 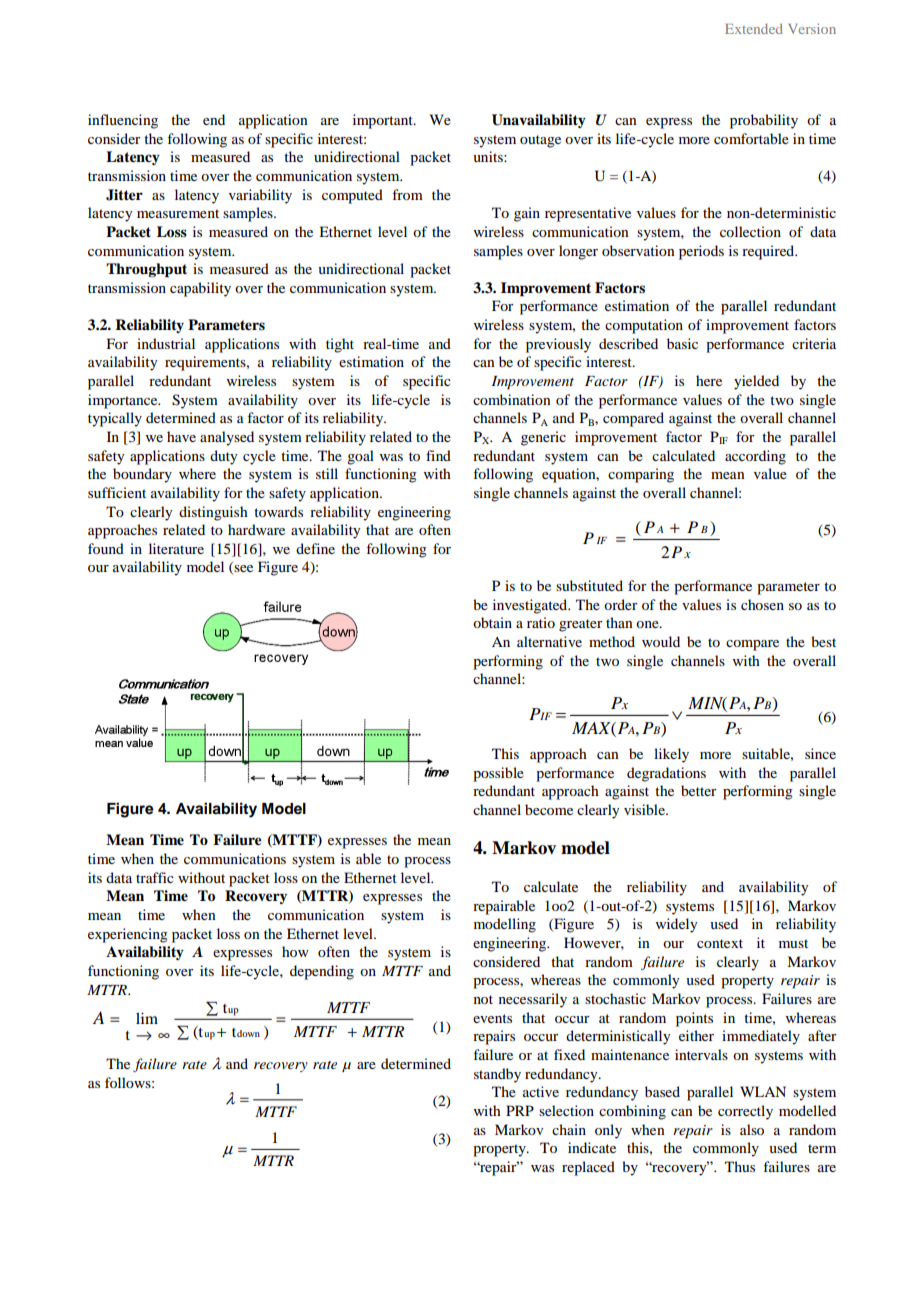 What do you see at coordinates (123, 121) in the screenshot?
I see `influencing` at bounding box center [123, 121].
